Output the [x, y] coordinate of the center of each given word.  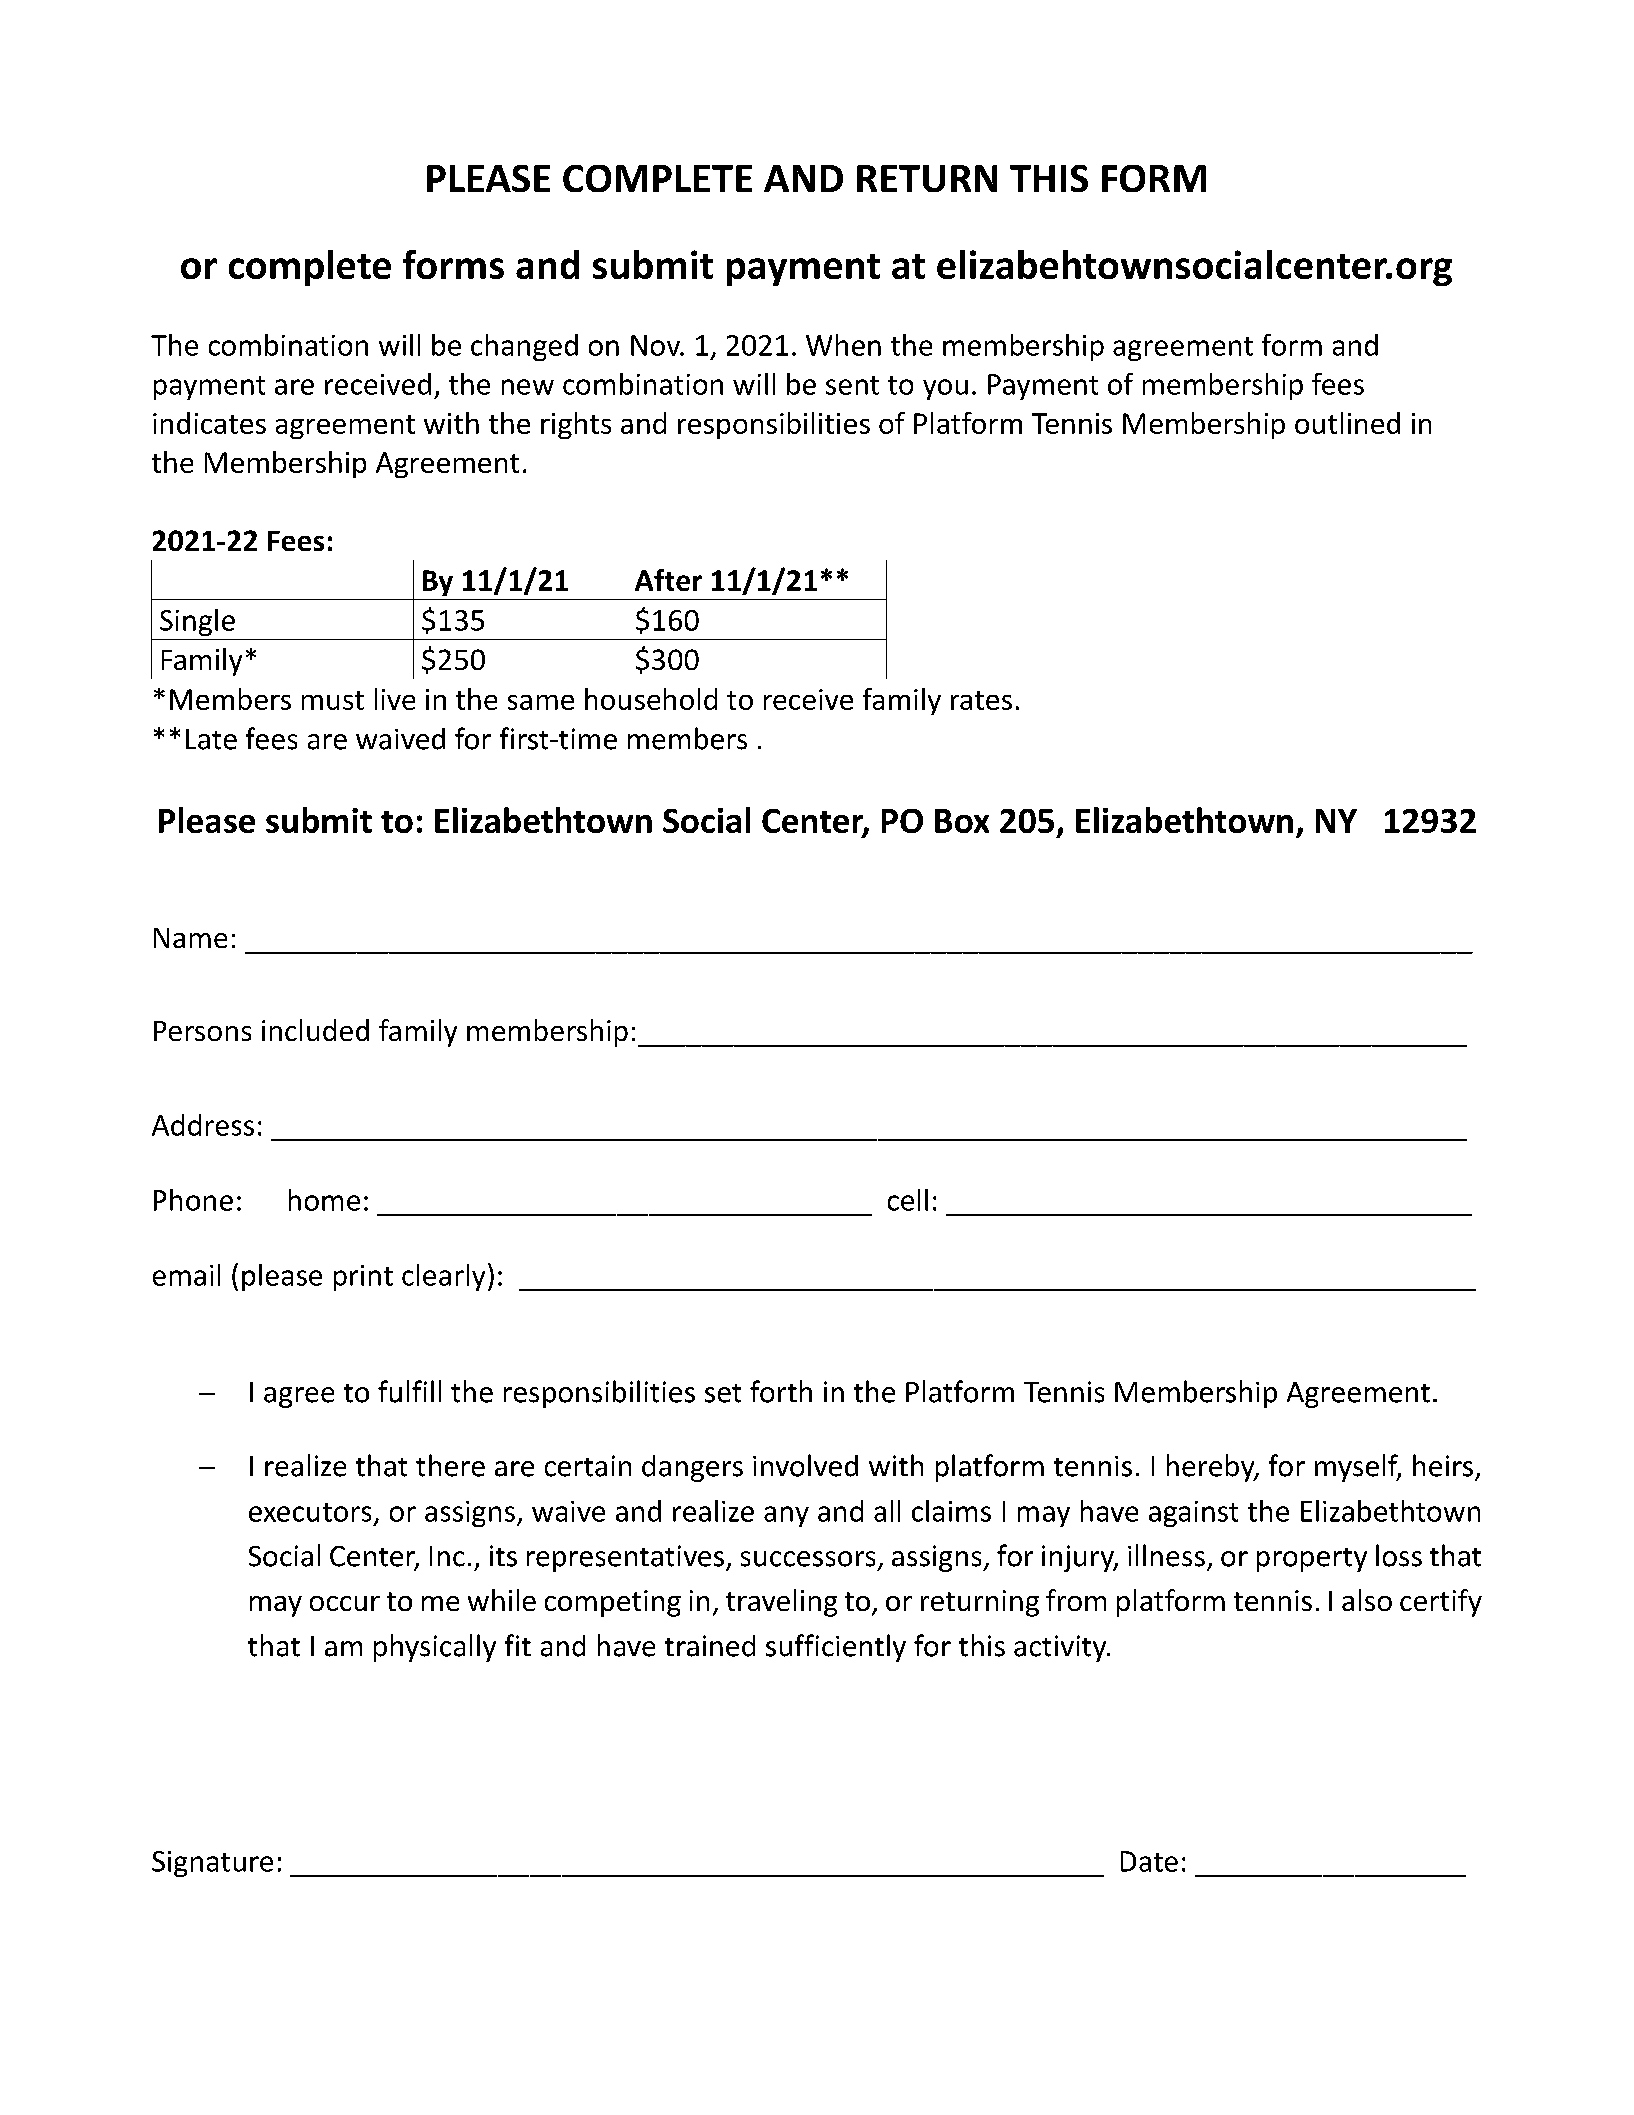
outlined [1347, 423]
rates [981, 700]
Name [190, 938]
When [843, 345]
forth [781, 1391]
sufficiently [836, 1648]
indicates [209, 423]
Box [962, 821]
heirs [1443, 1465]
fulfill [409, 1391]
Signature [212, 1864]
